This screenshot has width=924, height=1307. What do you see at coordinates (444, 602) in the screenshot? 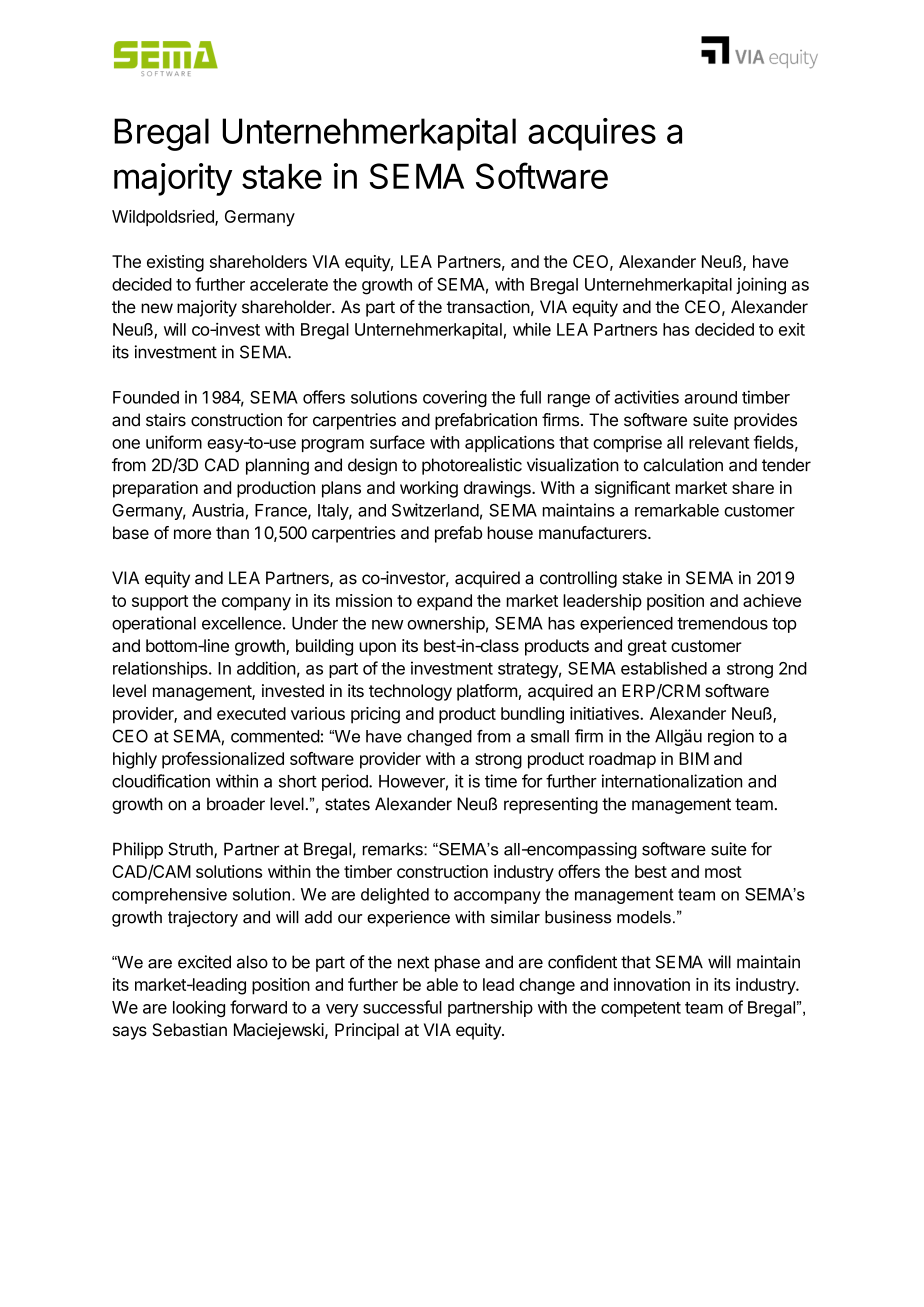
I see `expand` at bounding box center [444, 602].
